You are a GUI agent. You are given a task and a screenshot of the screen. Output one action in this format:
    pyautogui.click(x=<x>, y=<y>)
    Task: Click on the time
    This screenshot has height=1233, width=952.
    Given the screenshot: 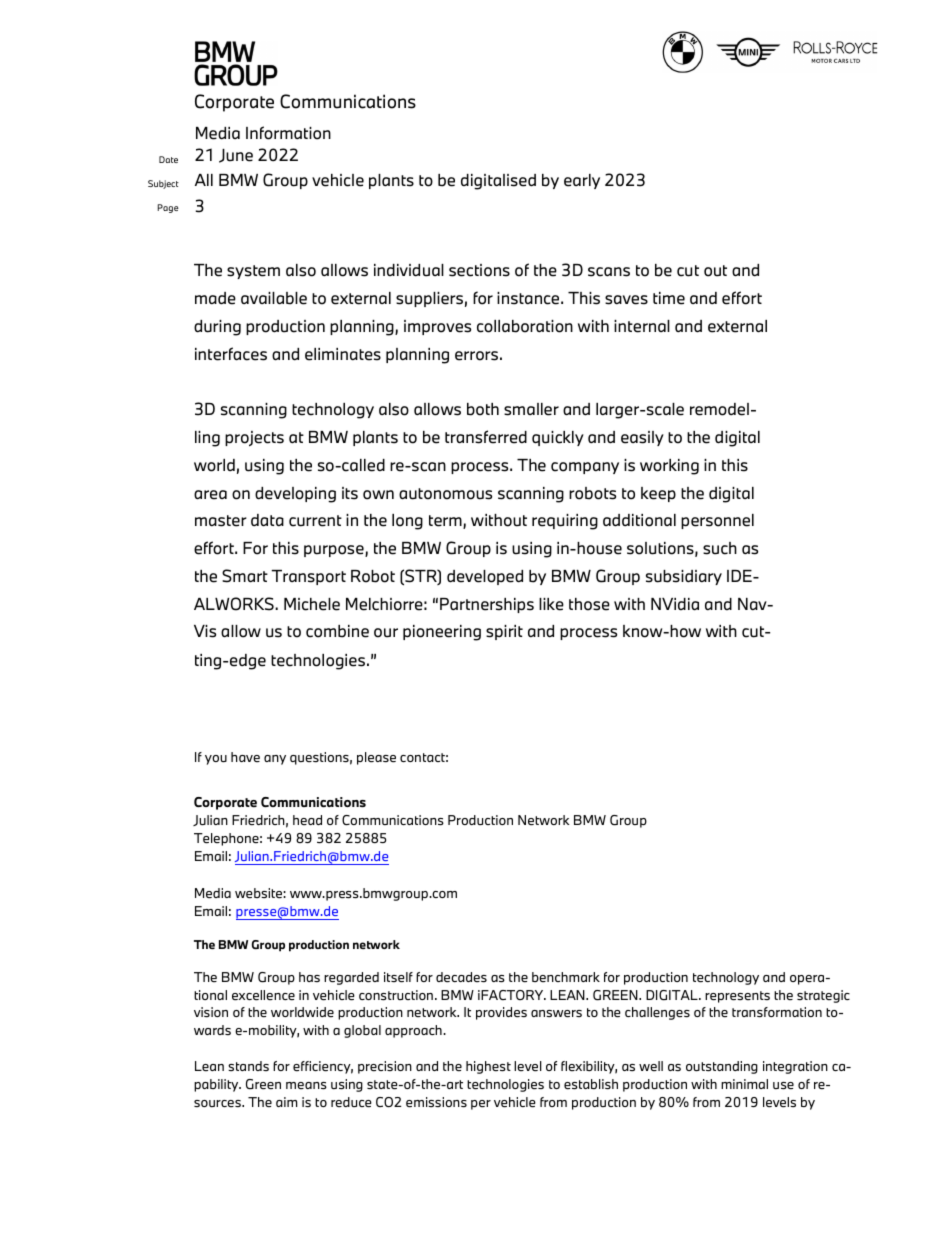 What is the action you would take?
    pyautogui.click(x=669, y=298)
